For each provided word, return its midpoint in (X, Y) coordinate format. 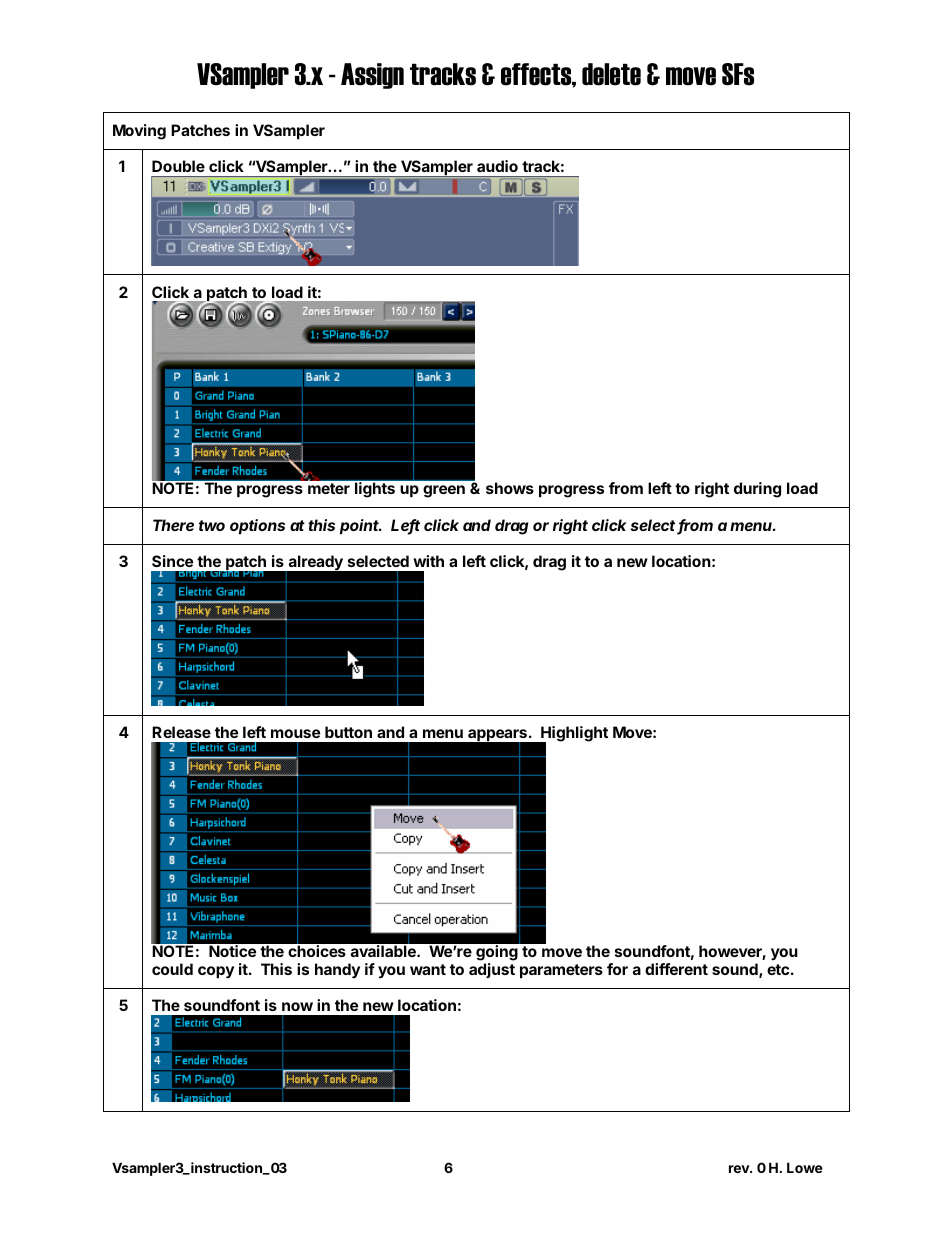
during (757, 490)
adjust (492, 970)
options (257, 526)
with (428, 561)
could (172, 969)
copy (216, 972)
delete (611, 74)
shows (510, 488)
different (676, 969)
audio (497, 166)
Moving (139, 132)
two (212, 525)
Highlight (573, 735)
